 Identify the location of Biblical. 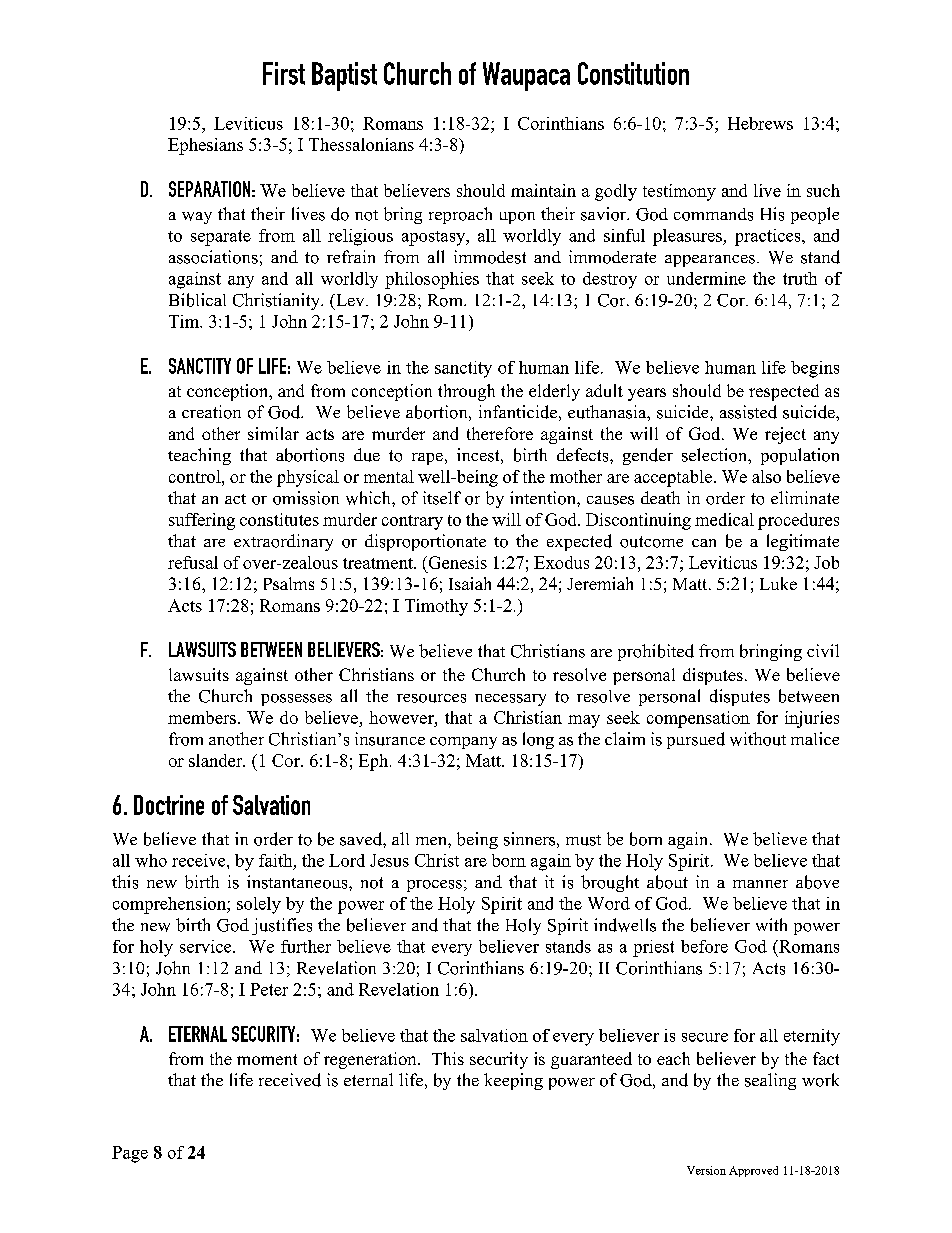
(197, 300).
